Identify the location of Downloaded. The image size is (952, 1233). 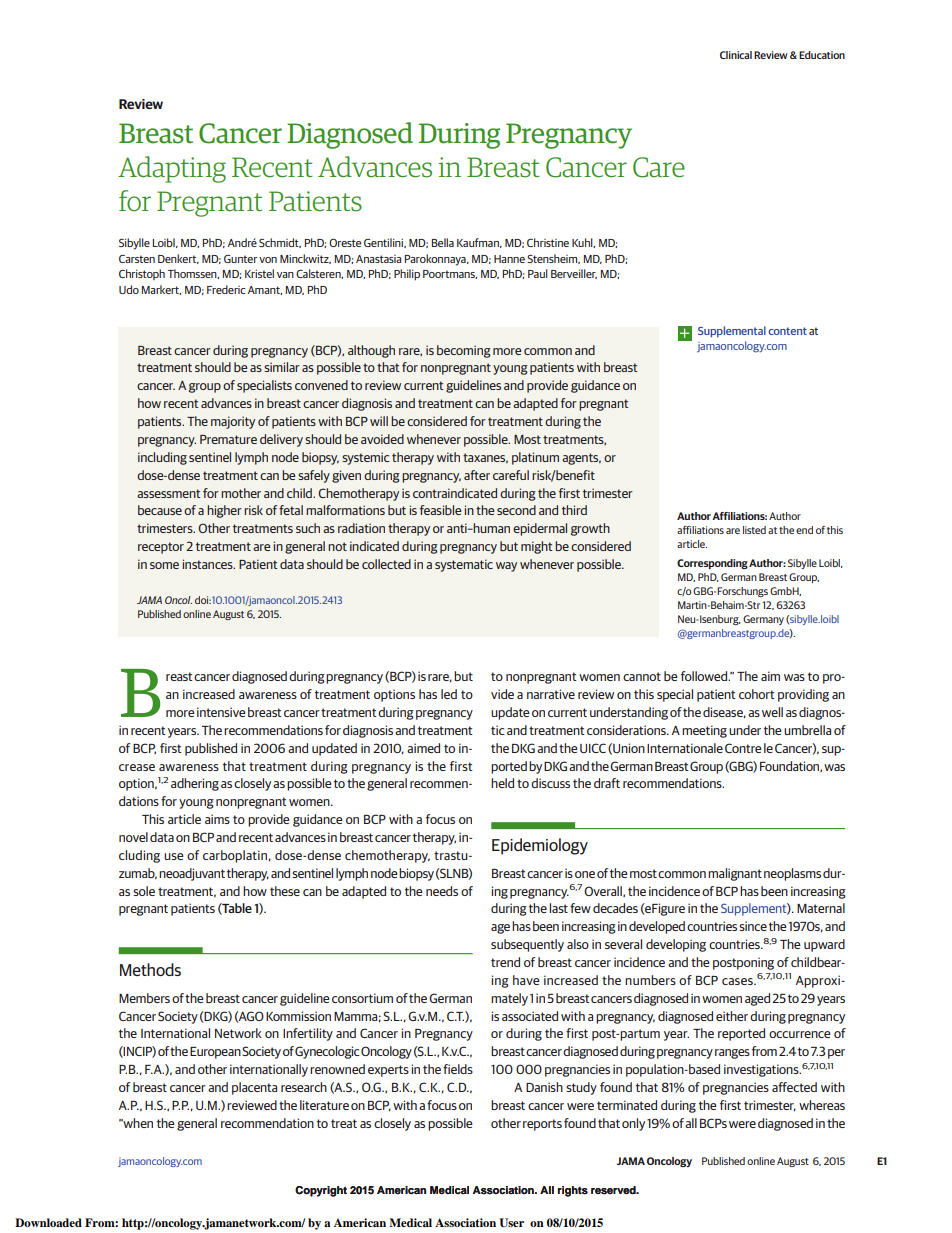
(48, 1222).
